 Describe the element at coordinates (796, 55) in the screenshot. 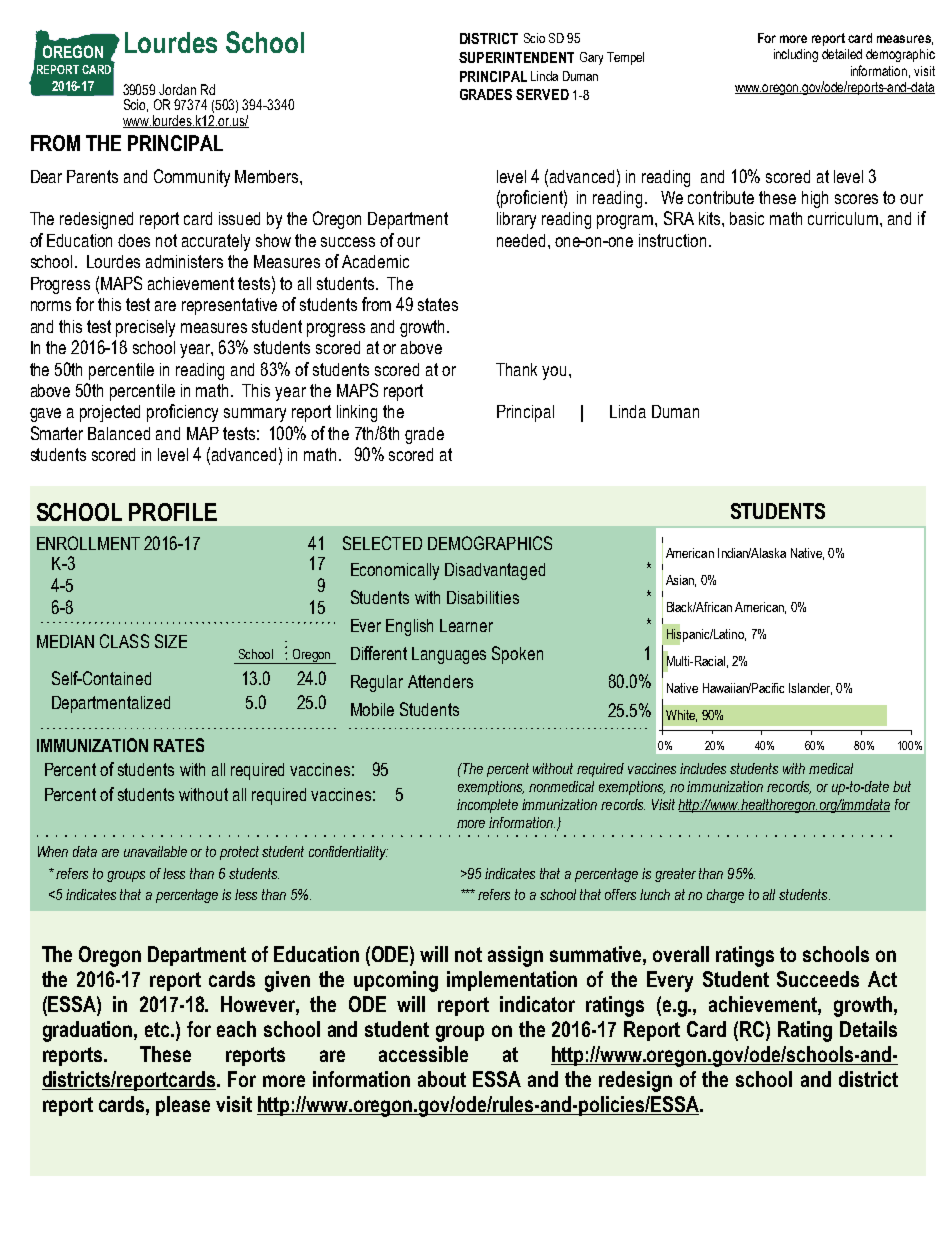

I see `including` at that location.
